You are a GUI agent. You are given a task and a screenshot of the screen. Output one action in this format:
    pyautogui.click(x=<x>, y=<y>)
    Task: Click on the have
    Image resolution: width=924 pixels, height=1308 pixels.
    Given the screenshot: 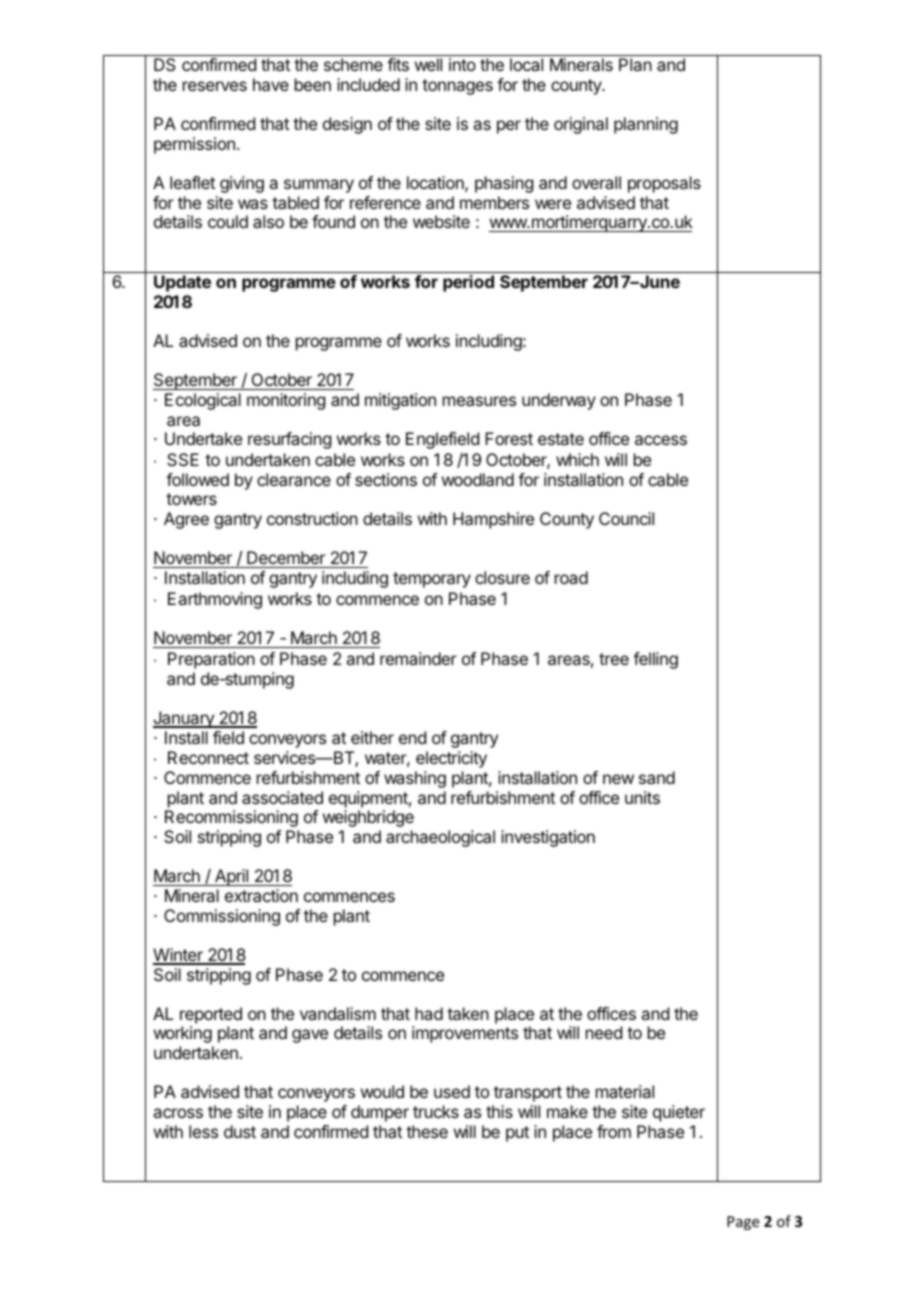 What is the action you would take?
    pyautogui.click(x=271, y=84)
